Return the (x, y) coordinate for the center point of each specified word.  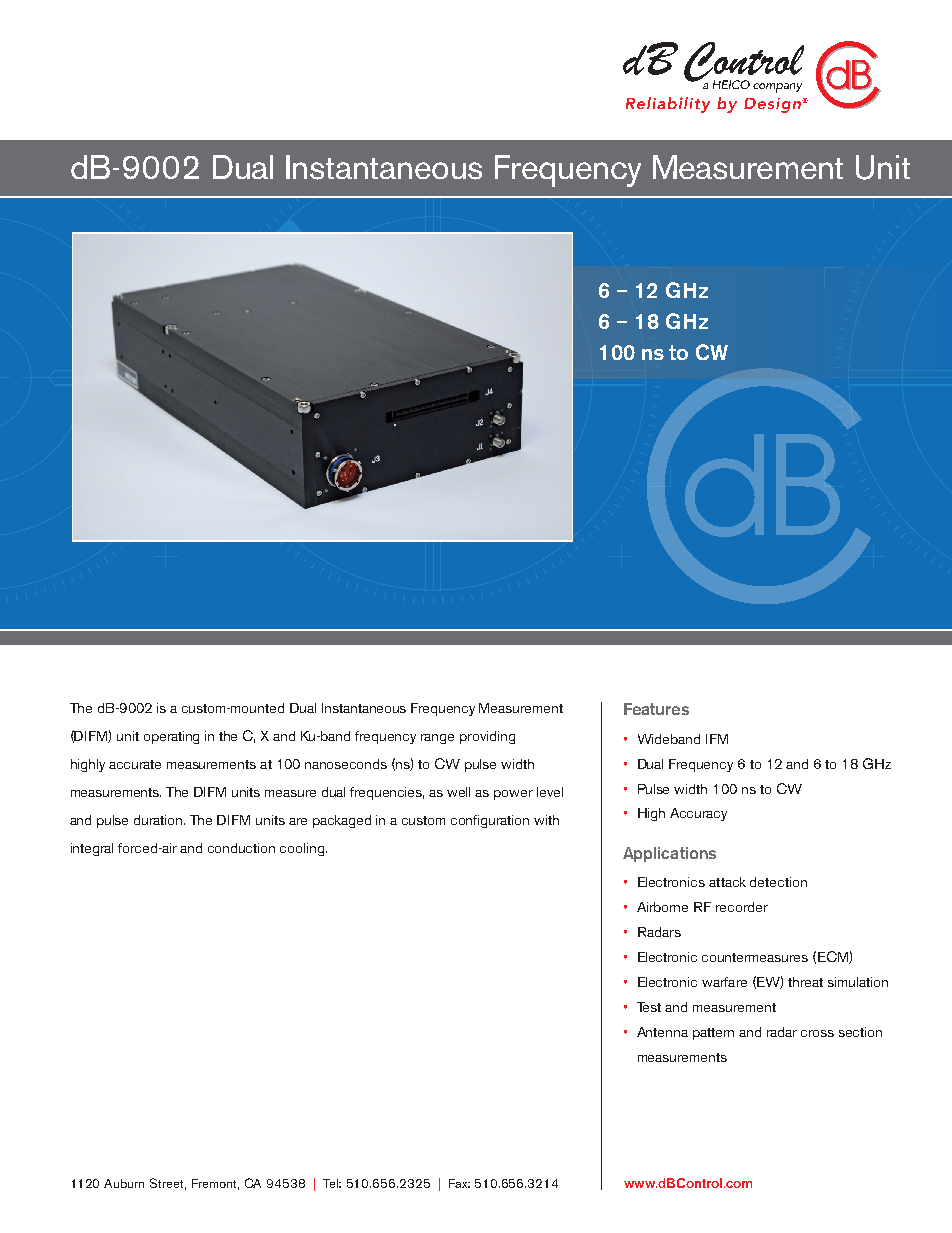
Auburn (124, 1183)
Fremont (215, 1184)
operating (171, 737)
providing (487, 737)
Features (656, 709)
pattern (713, 1034)
